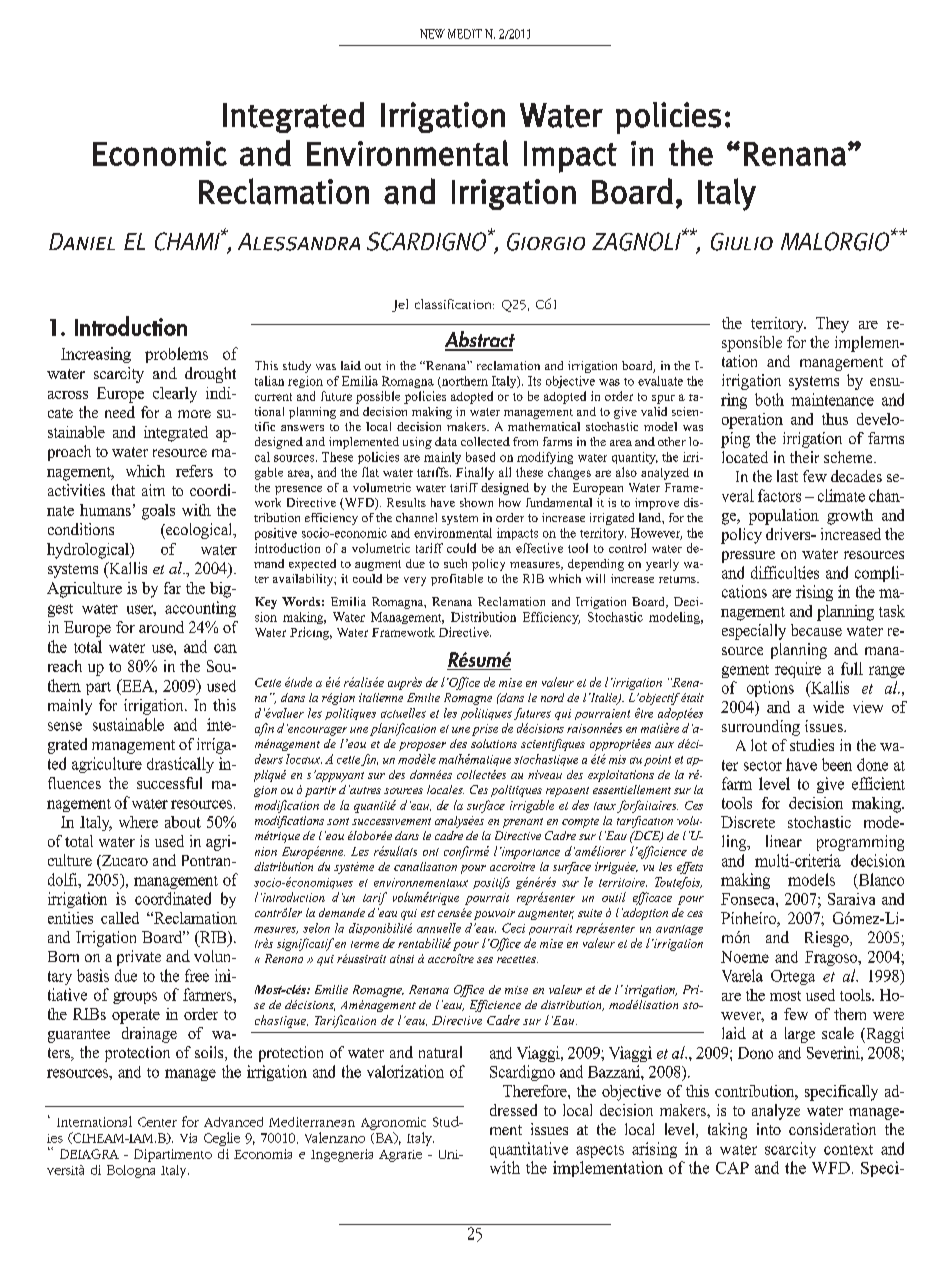 This screenshot has height=1270, width=952. Describe the element at coordinates (832, 325) in the screenshot. I see `They` at that location.
